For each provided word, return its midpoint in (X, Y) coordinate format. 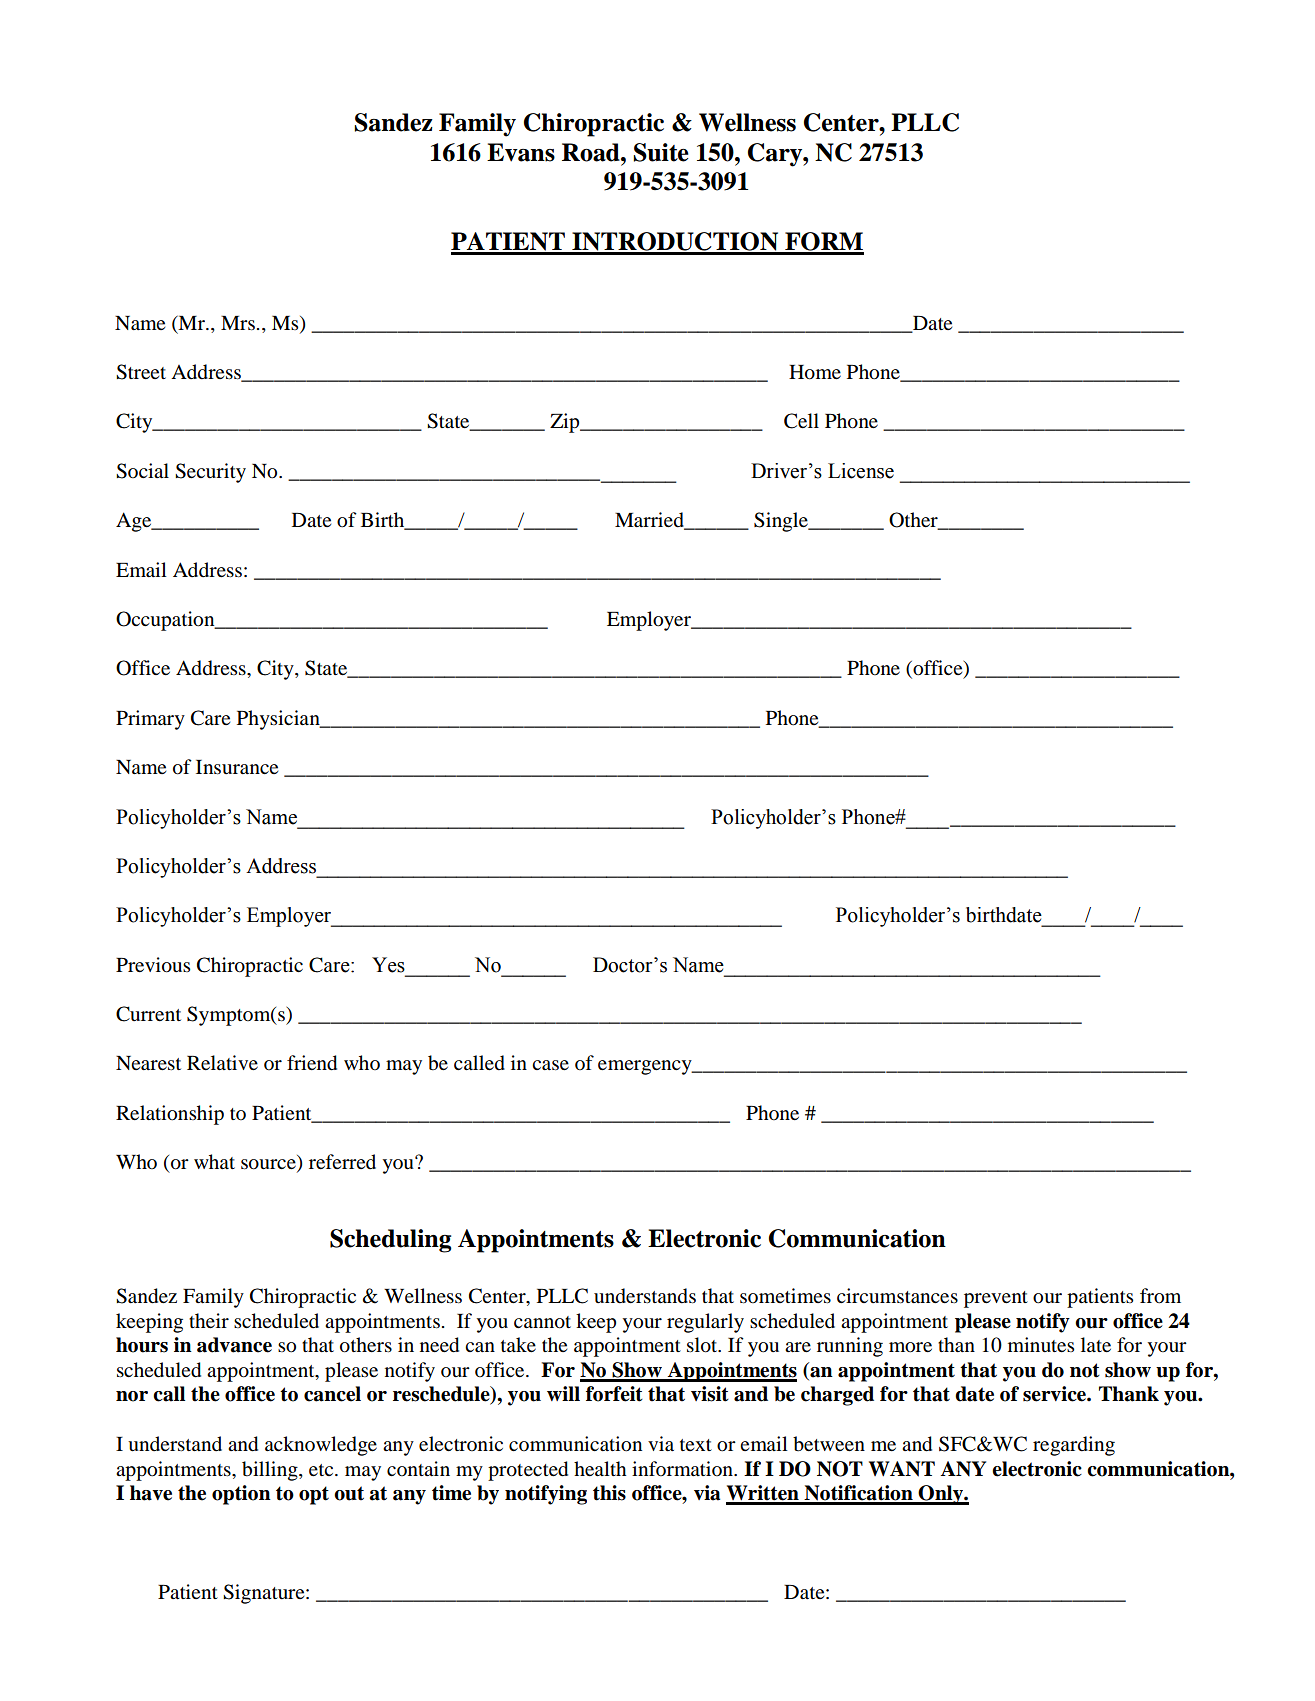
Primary (150, 720)
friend (312, 1063)
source (269, 1165)
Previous (153, 965)
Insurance (237, 767)
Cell (801, 421)
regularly (705, 1323)
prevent (996, 1299)
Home (815, 372)
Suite (661, 152)
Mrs (238, 323)
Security (210, 473)
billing (271, 1471)
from (1160, 1296)
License (861, 471)
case (550, 1065)
